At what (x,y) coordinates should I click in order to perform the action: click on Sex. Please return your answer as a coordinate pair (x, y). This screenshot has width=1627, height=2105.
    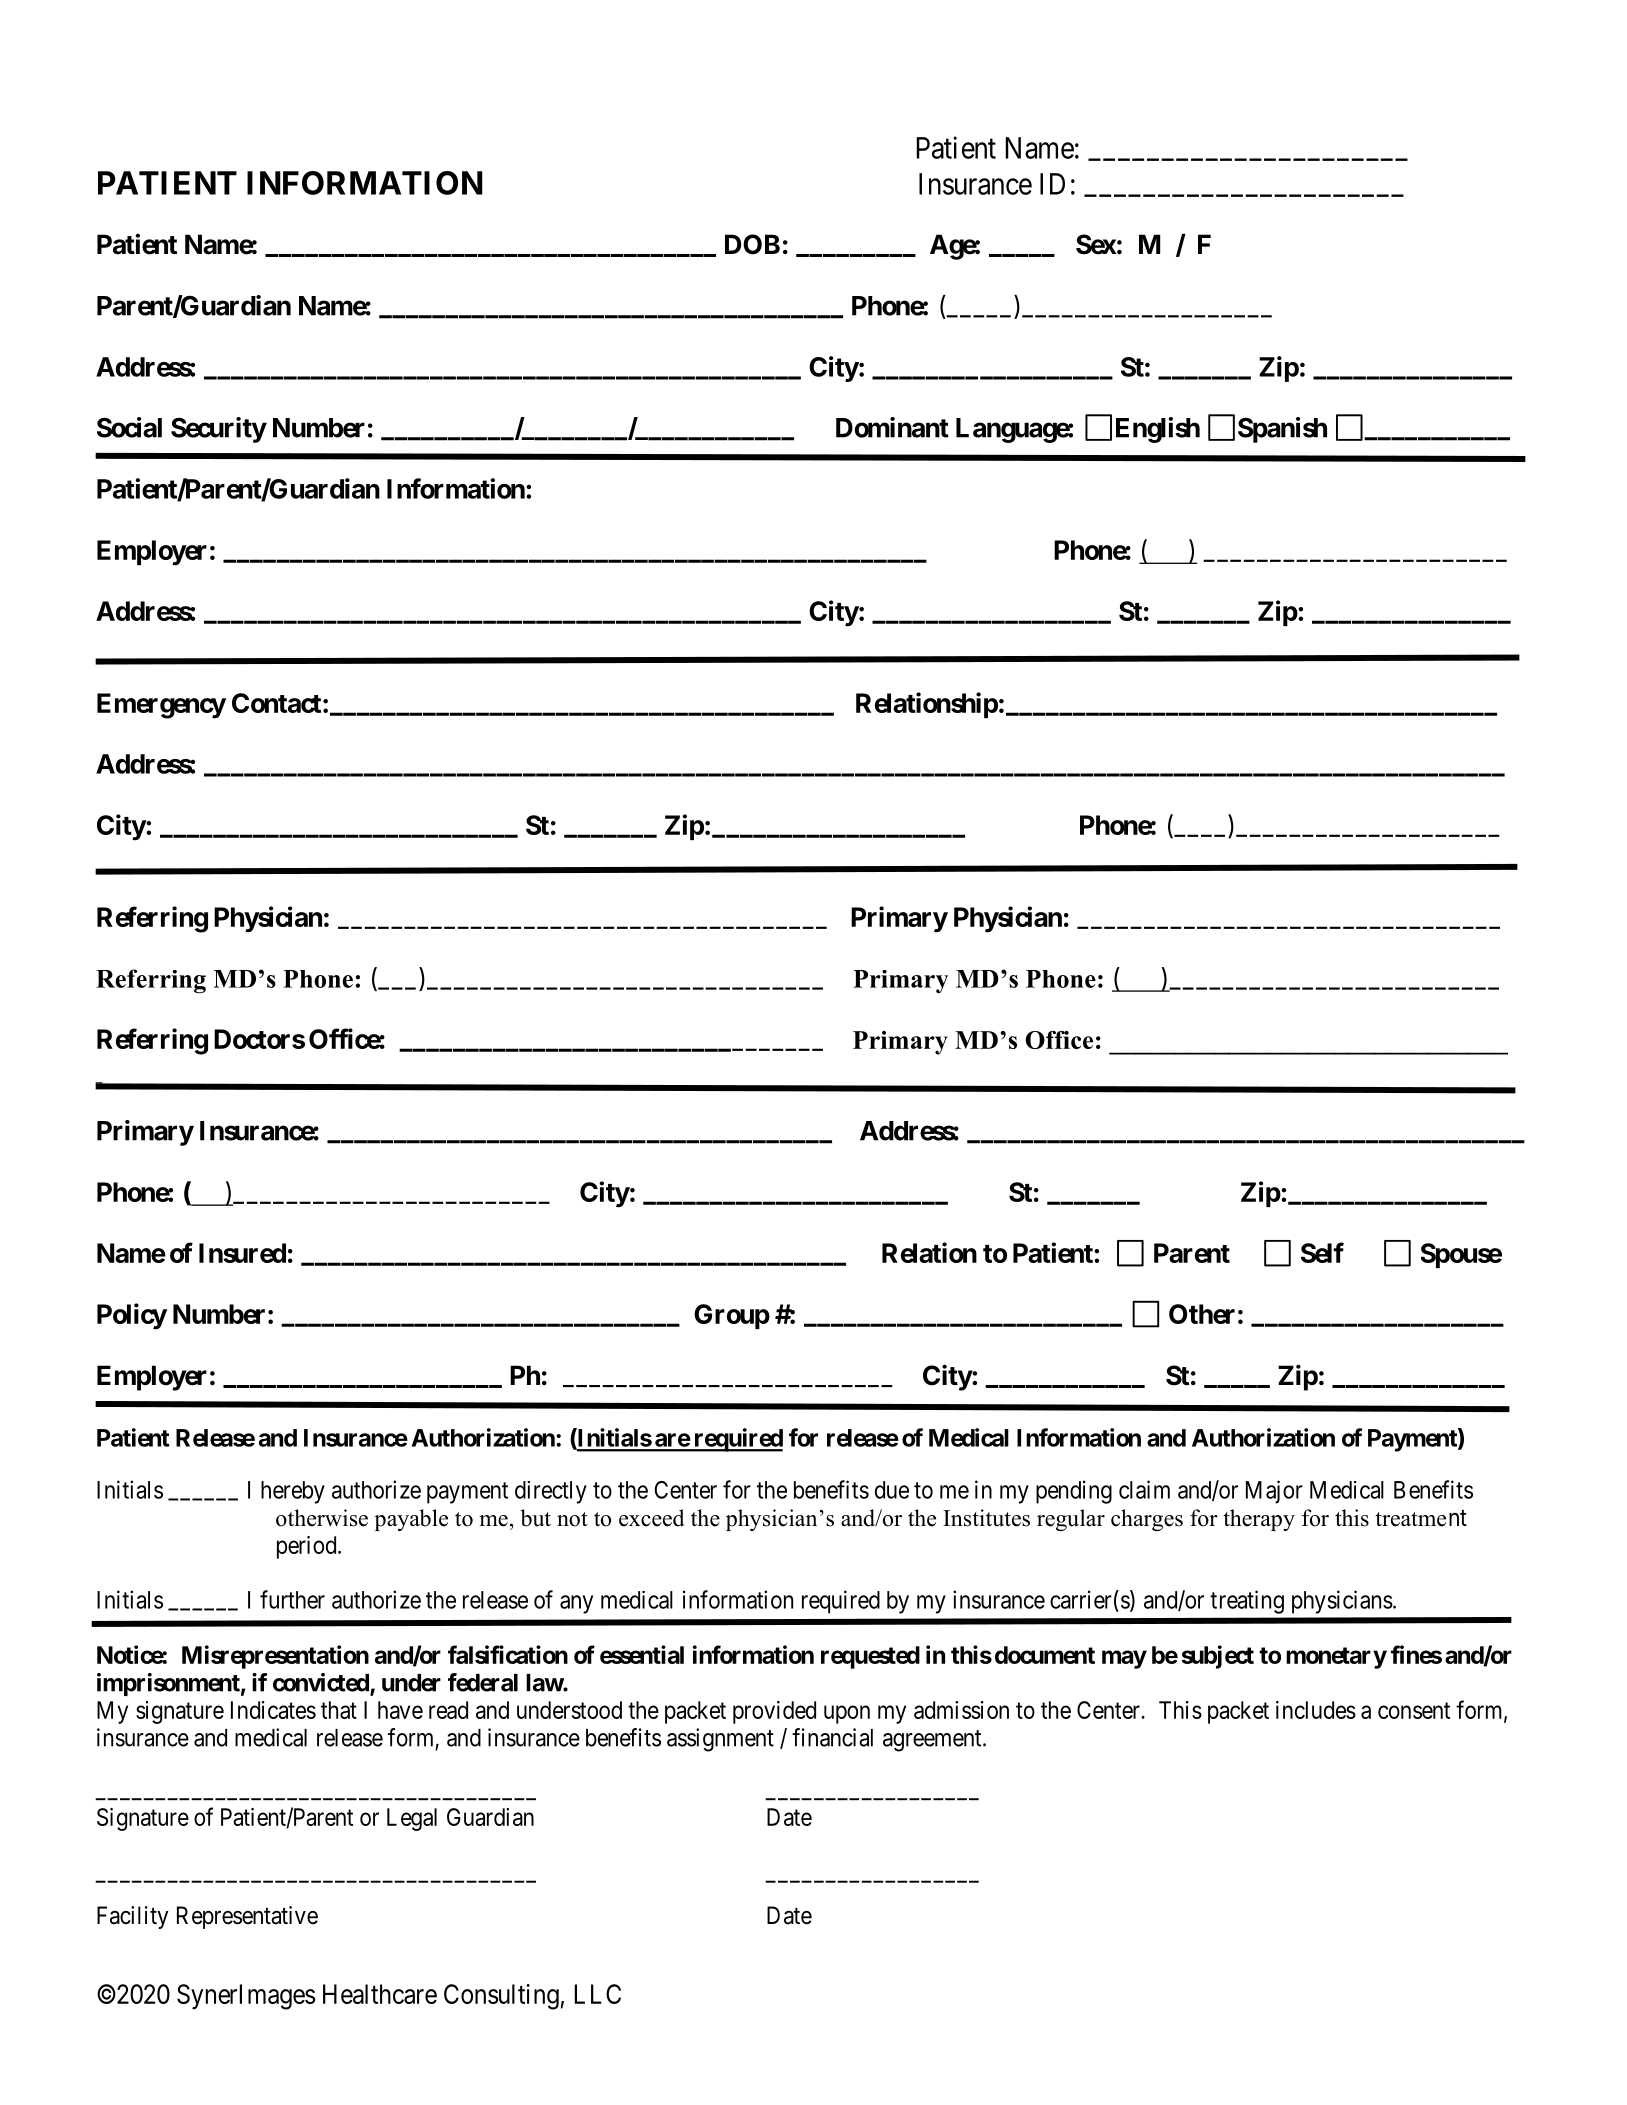
    Looking at the image, I should click on (1096, 244).
